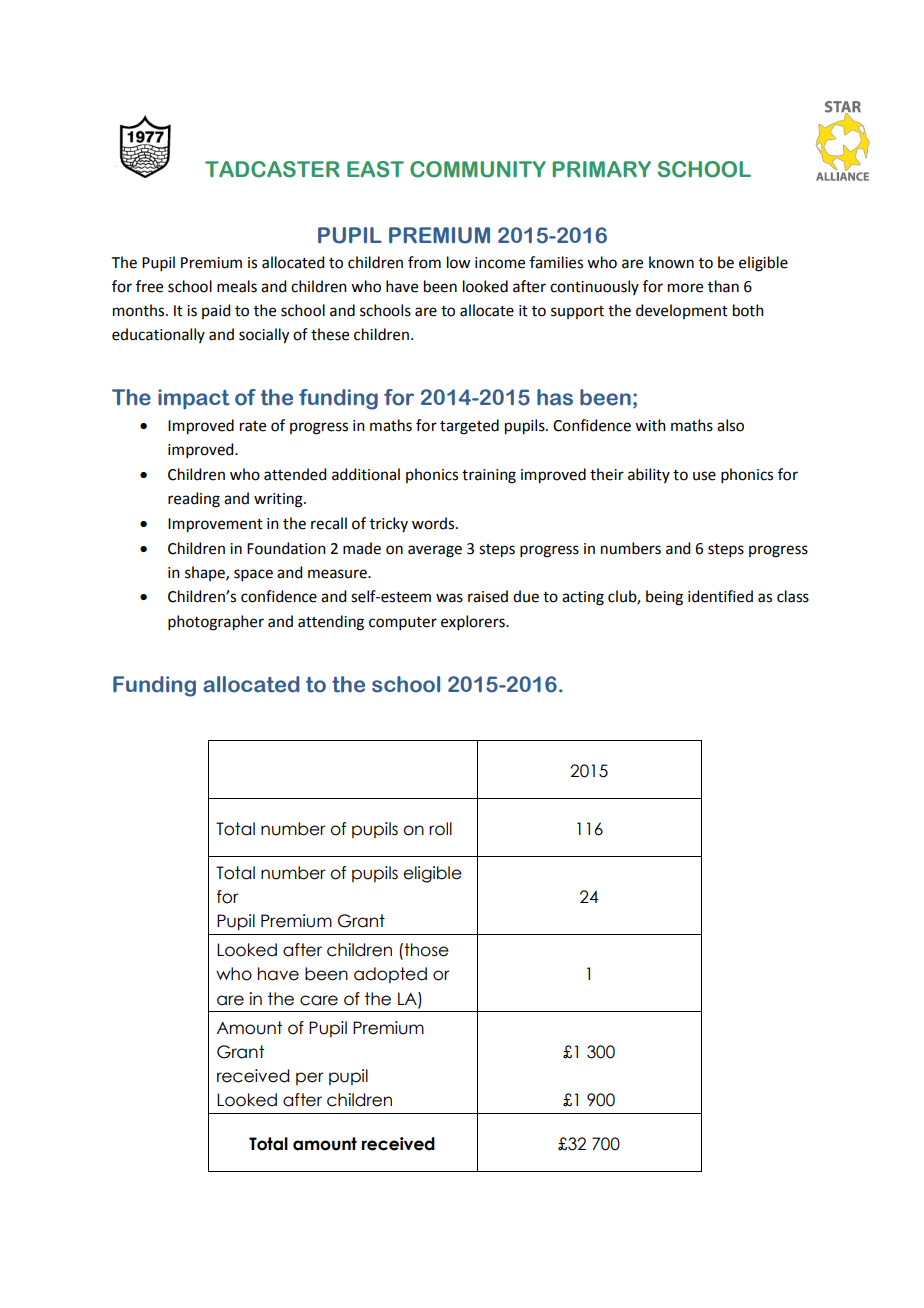  What do you see at coordinates (469, 427) in the screenshot?
I see `targeted` at bounding box center [469, 427].
